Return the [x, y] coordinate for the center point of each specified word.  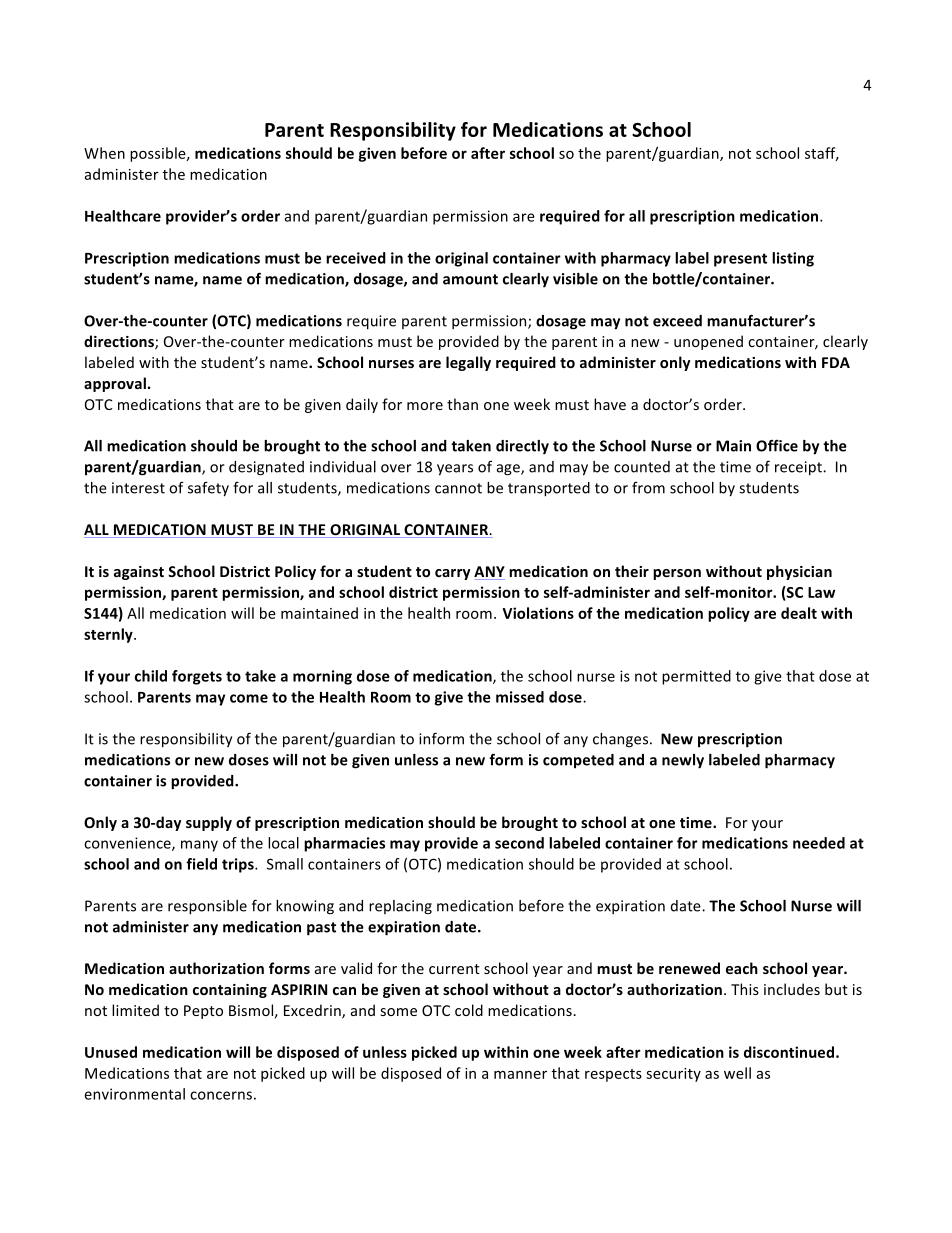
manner [520, 1074]
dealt [799, 613]
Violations [538, 613]
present [740, 260]
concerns [221, 1095]
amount [470, 279]
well [737, 1073]
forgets [197, 677]
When [104, 153]
